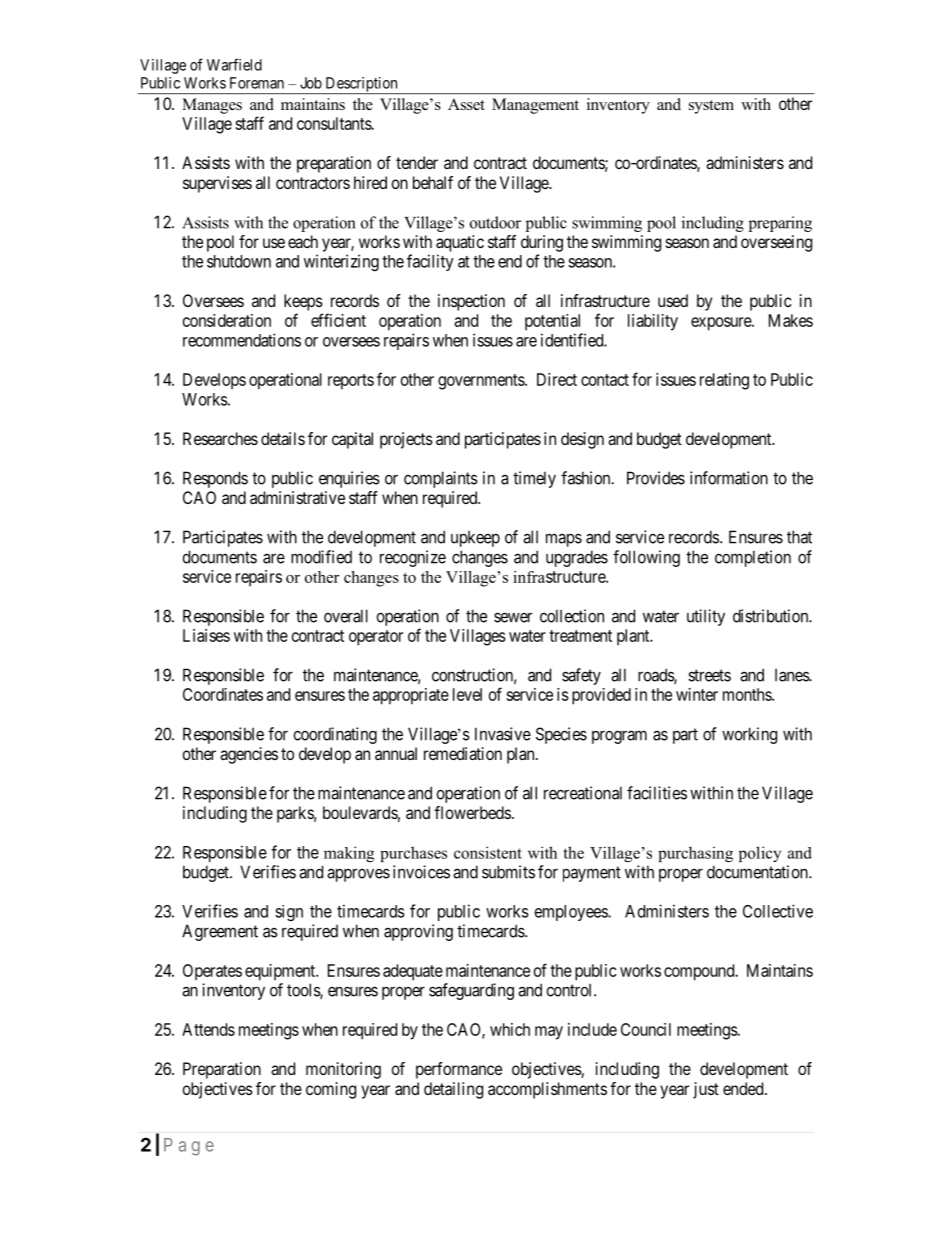  What do you see at coordinates (331, 1090) in the page?
I see `coming` at bounding box center [331, 1090].
